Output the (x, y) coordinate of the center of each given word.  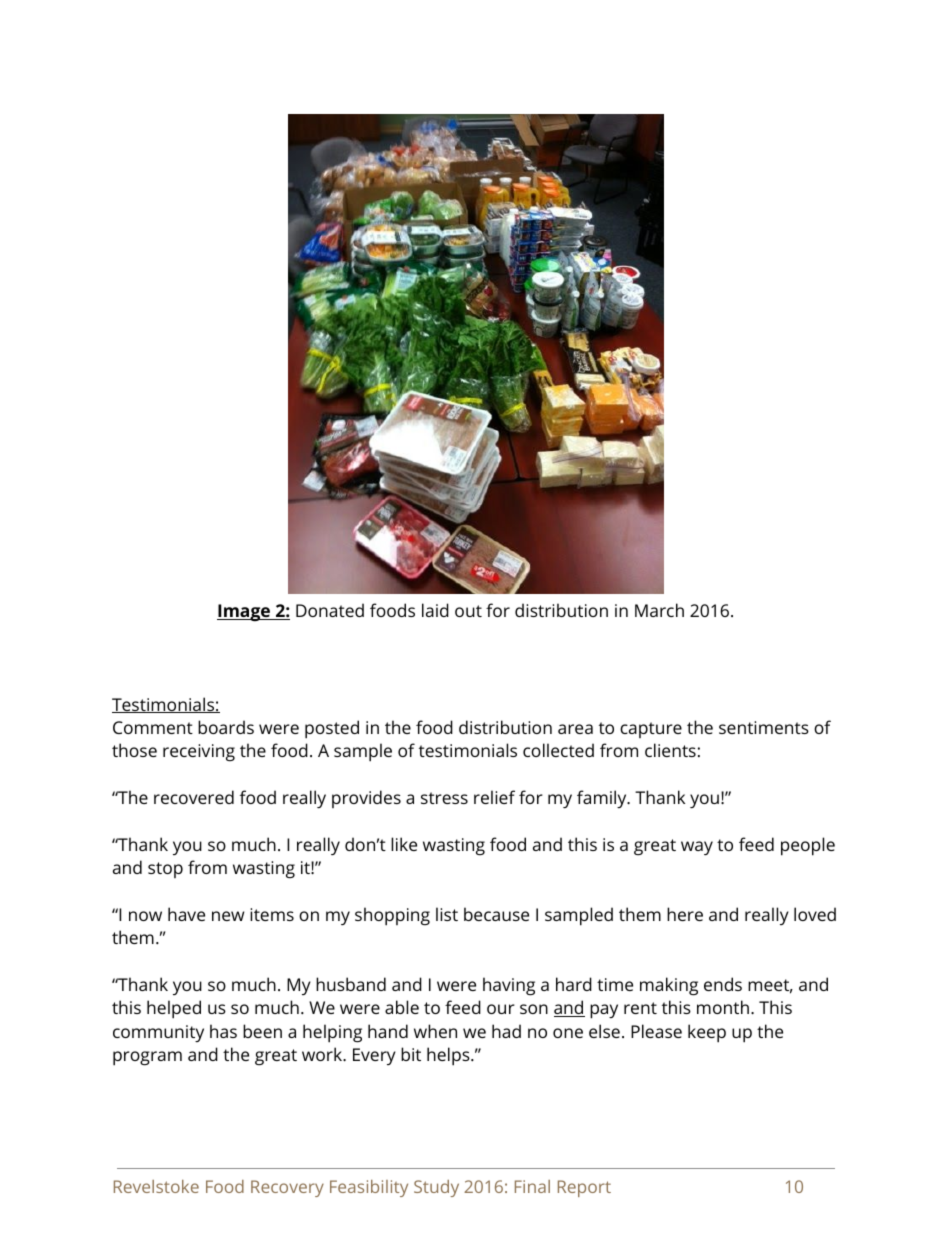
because (496, 914)
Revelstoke (156, 1186)
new (228, 916)
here (685, 914)
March (659, 610)
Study (436, 1188)
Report (584, 1188)
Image (244, 613)
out (468, 611)
